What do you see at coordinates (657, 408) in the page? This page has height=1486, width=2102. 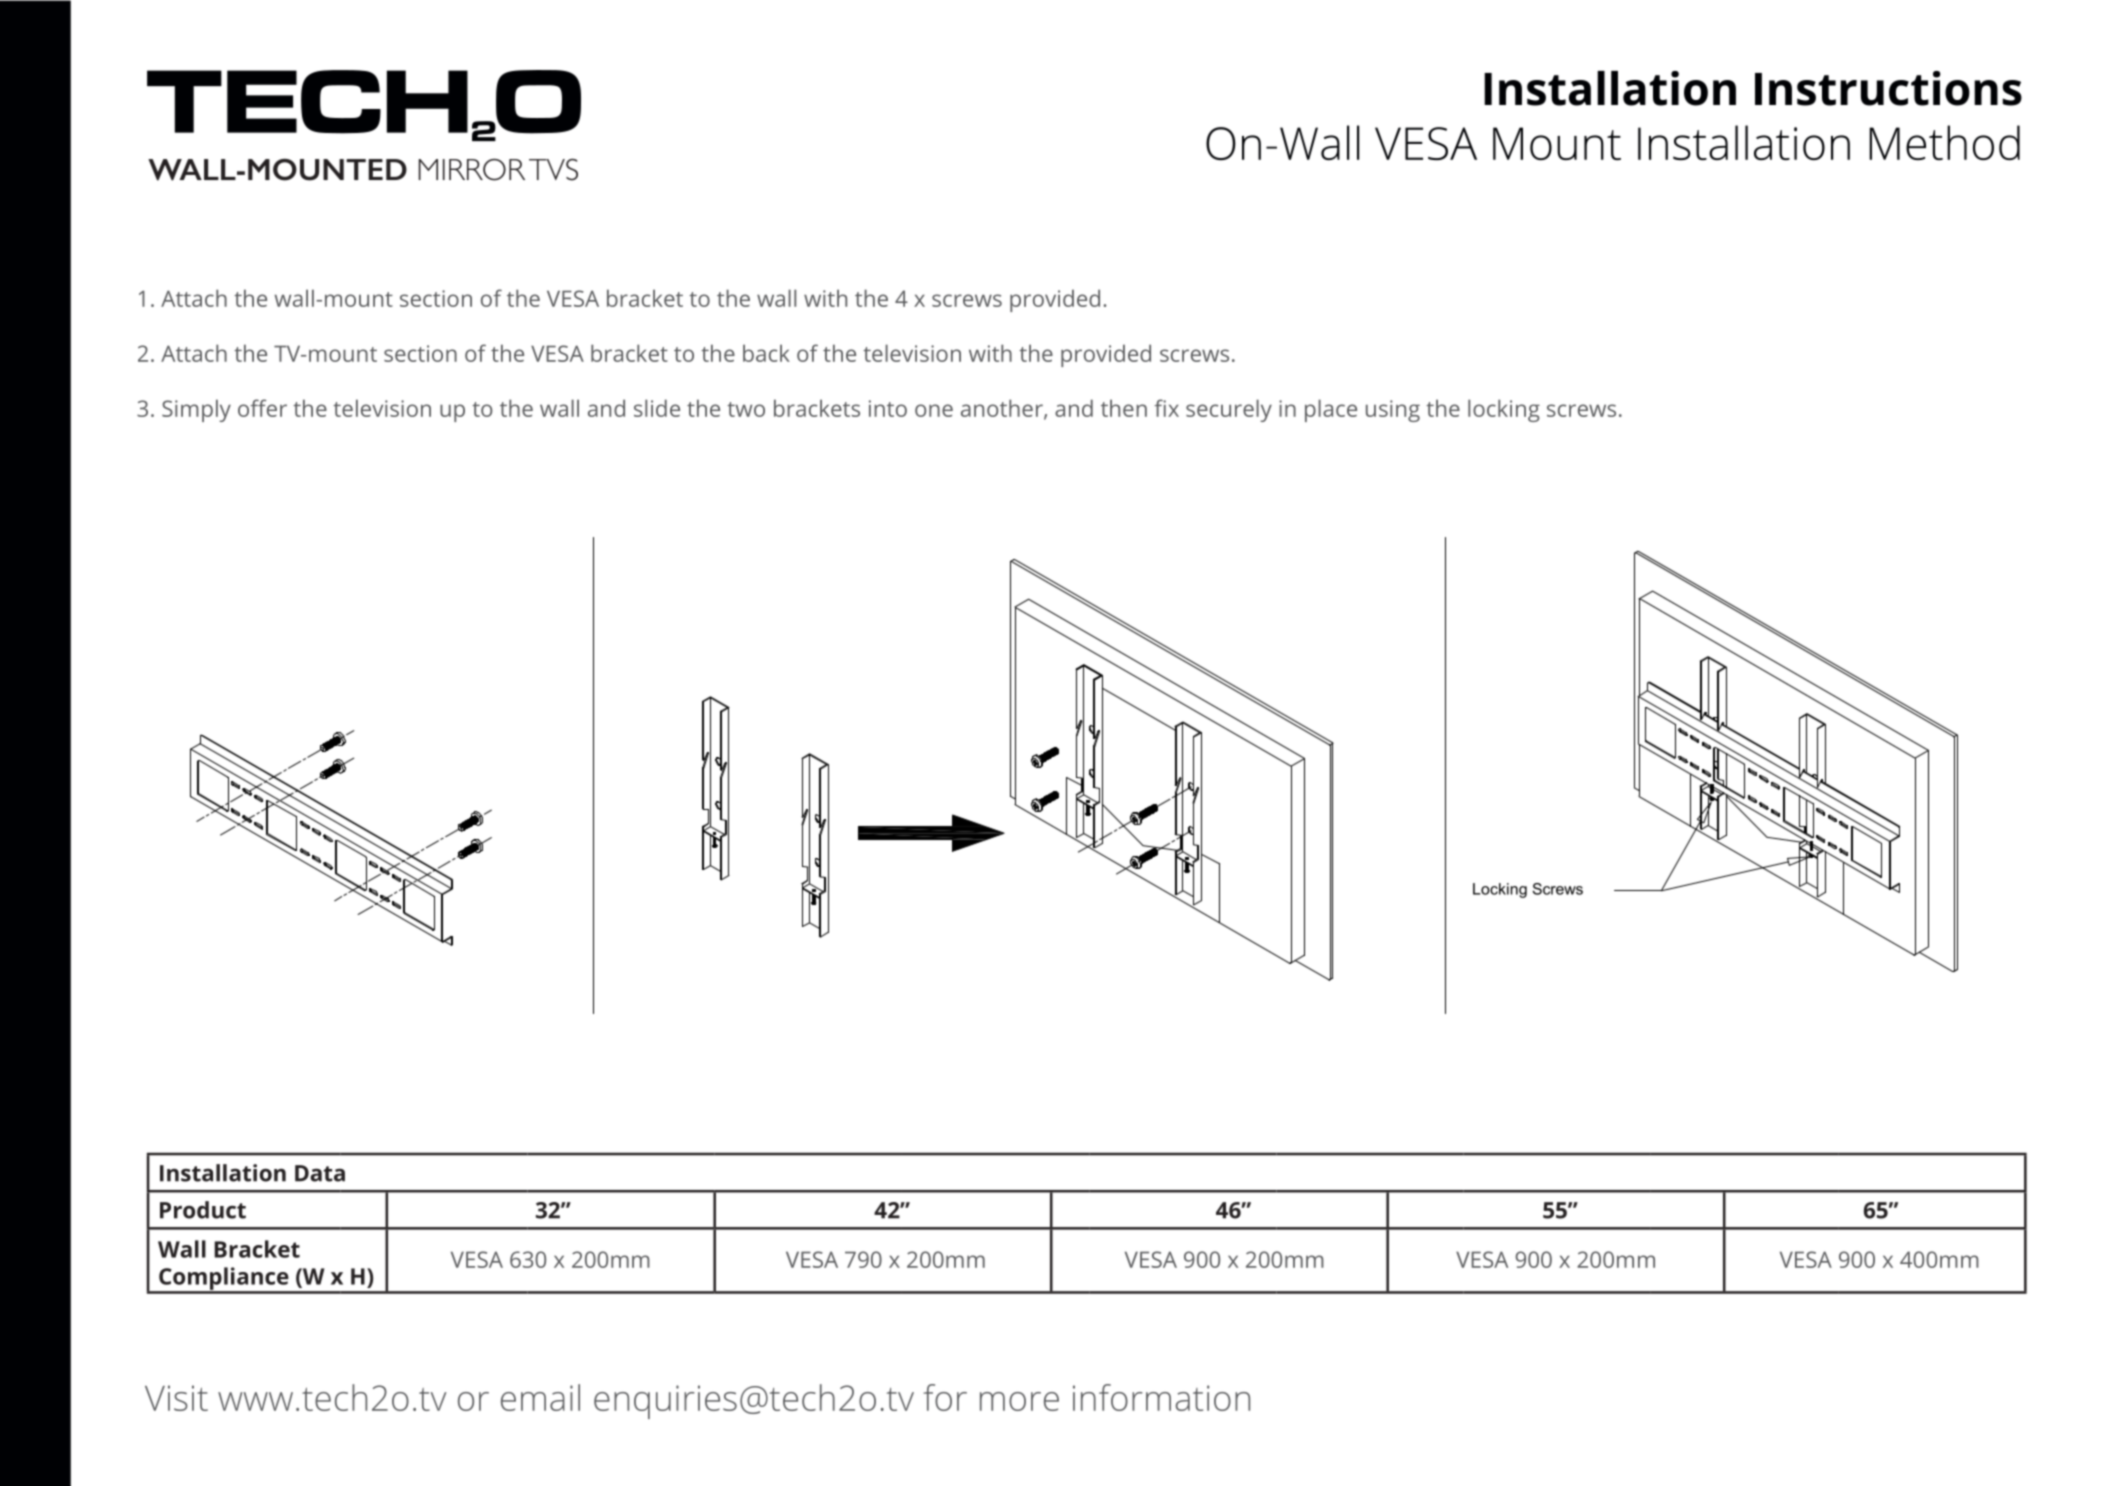 I see `slide` at bounding box center [657, 408].
